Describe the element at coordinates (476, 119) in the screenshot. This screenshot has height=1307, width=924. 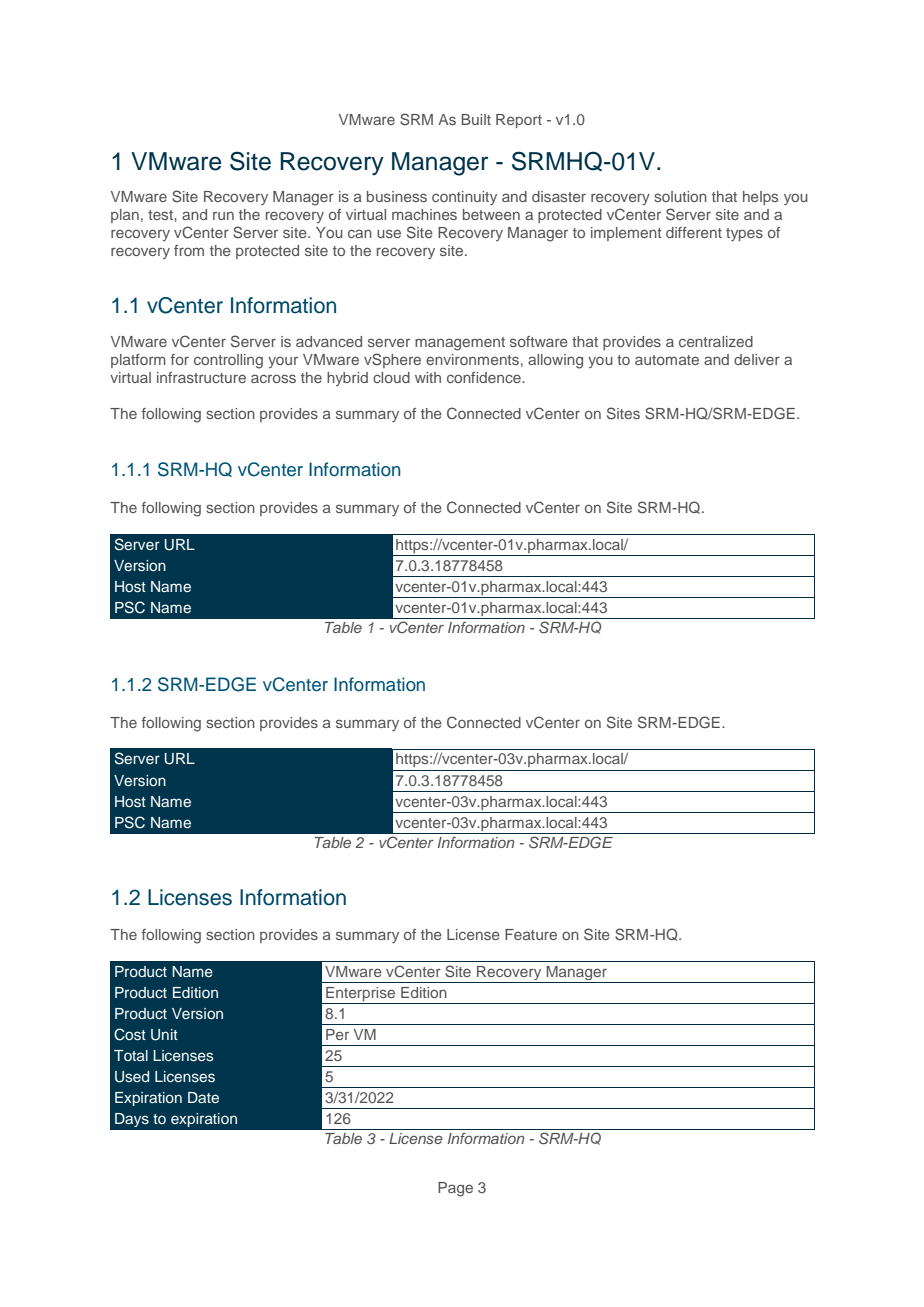
I see `Built` at that location.
